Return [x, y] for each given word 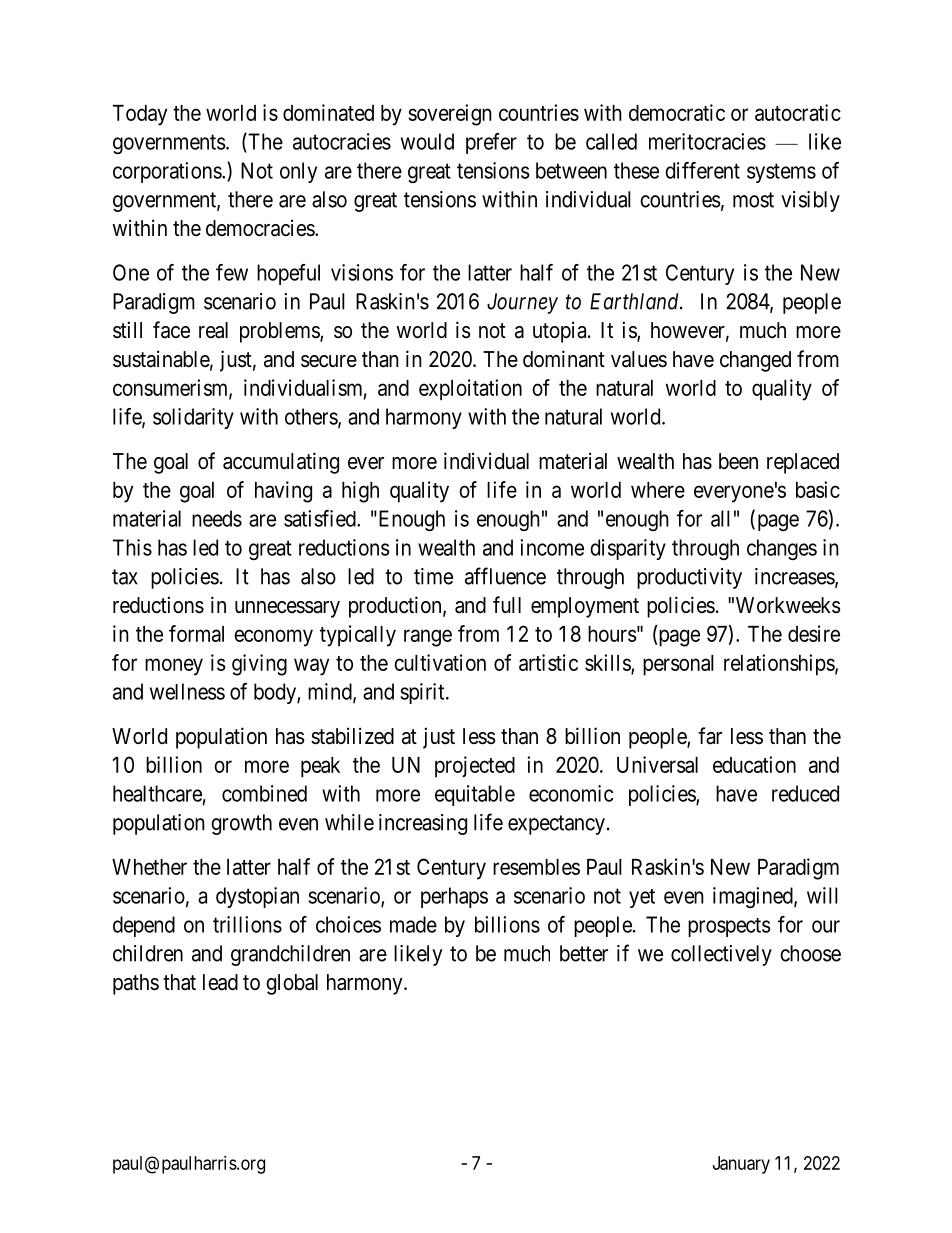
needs [217, 518]
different [702, 170]
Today [140, 115]
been [738, 461]
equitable [475, 795]
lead [220, 982]
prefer [491, 143]
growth [241, 824]
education [754, 764]
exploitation [470, 390]
